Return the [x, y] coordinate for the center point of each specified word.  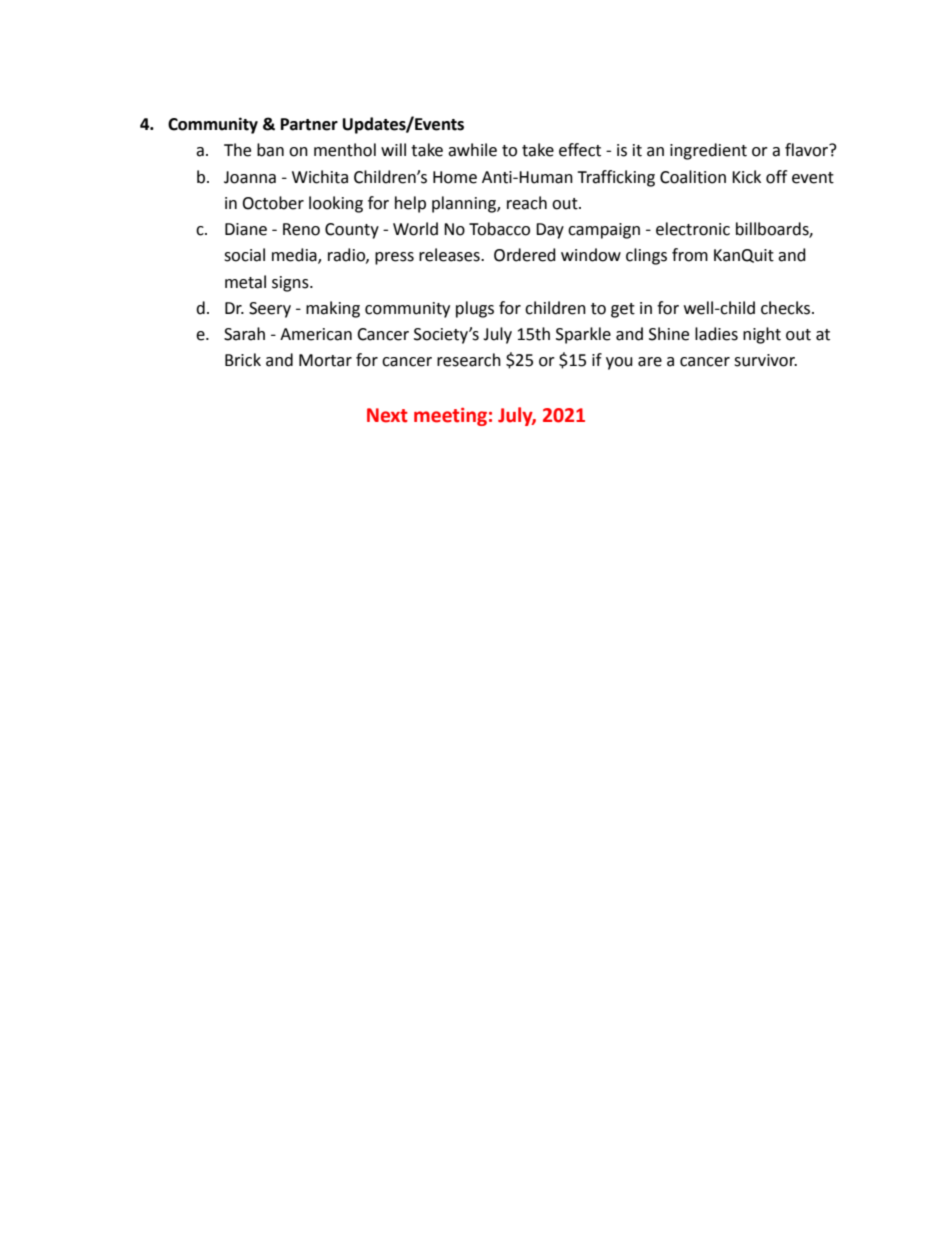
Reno [301, 229]
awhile [472, 150]
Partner [309, 124]
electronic [693, 229]
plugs [475, 309]
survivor [765, 360]
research [469, 360]
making [333, 309]
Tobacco [499, 229]
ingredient [708, 151]
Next [387, 415]
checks [787, 308]
